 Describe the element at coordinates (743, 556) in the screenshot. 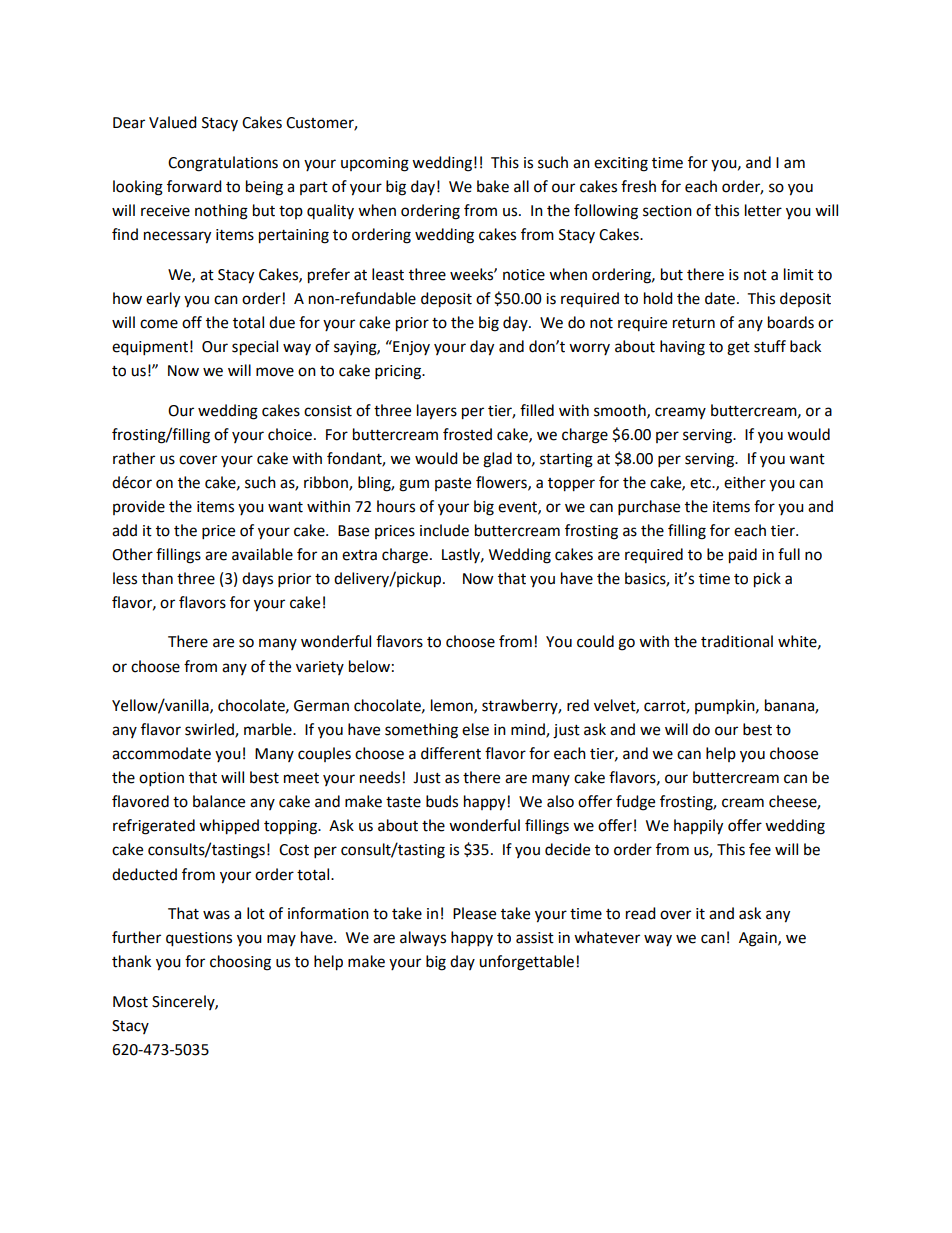

I see `paid` at that location.
